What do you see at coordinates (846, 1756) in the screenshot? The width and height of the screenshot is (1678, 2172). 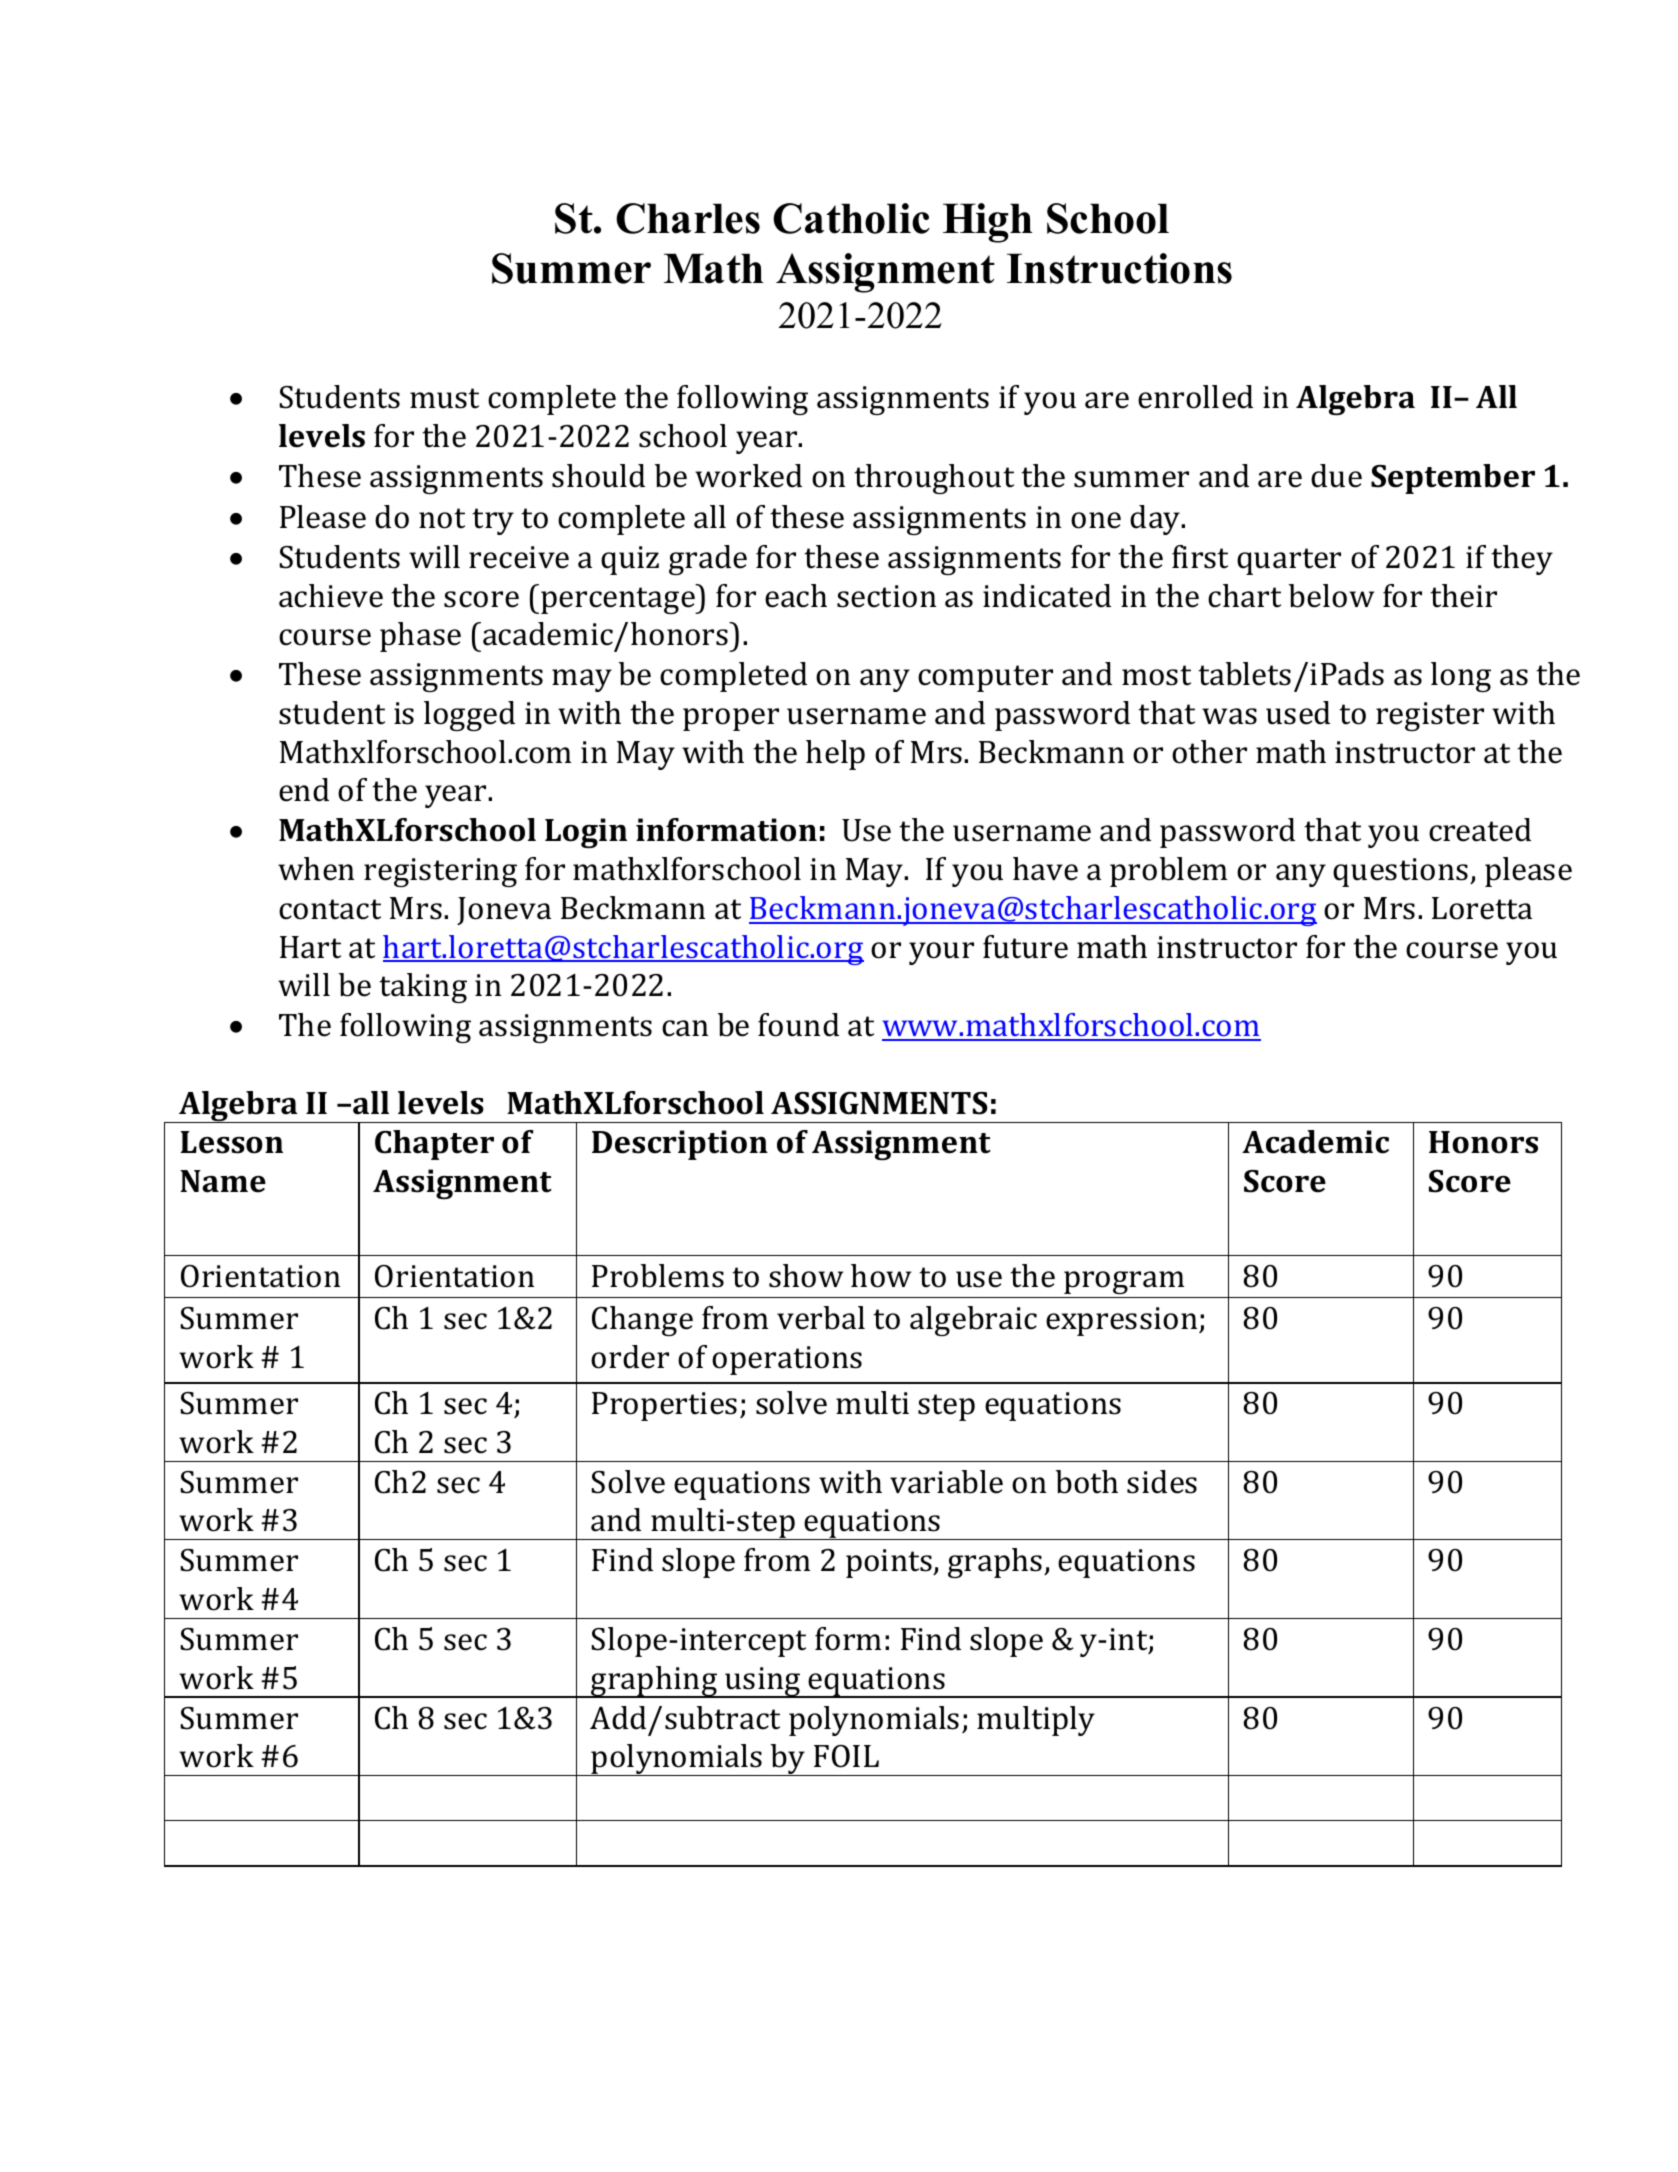 I see `FOIL` at bounding box center [846, 1756].
